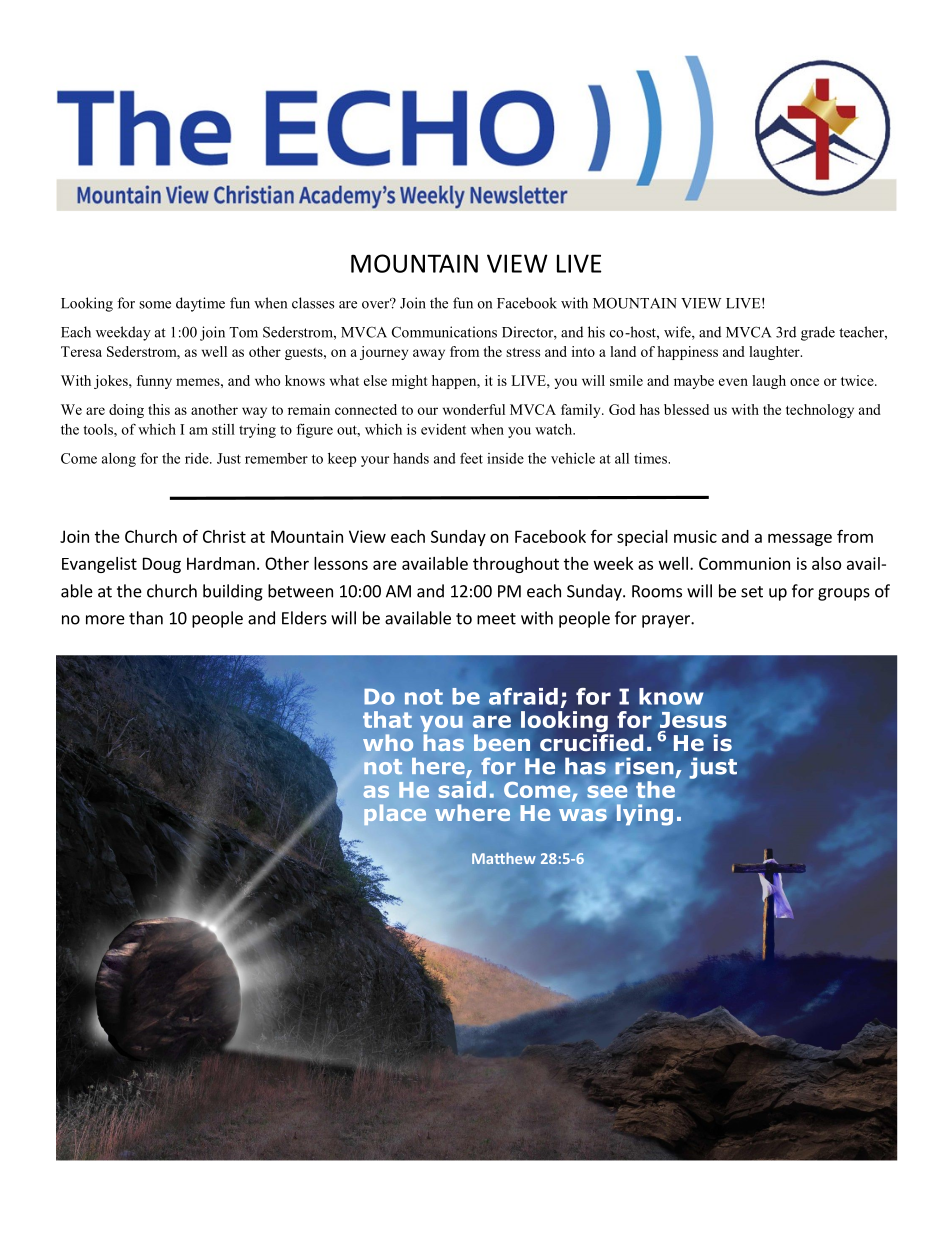 The width and height of the screenshot is (952, 1233). I want to click on afraid, so click(523, 696).
